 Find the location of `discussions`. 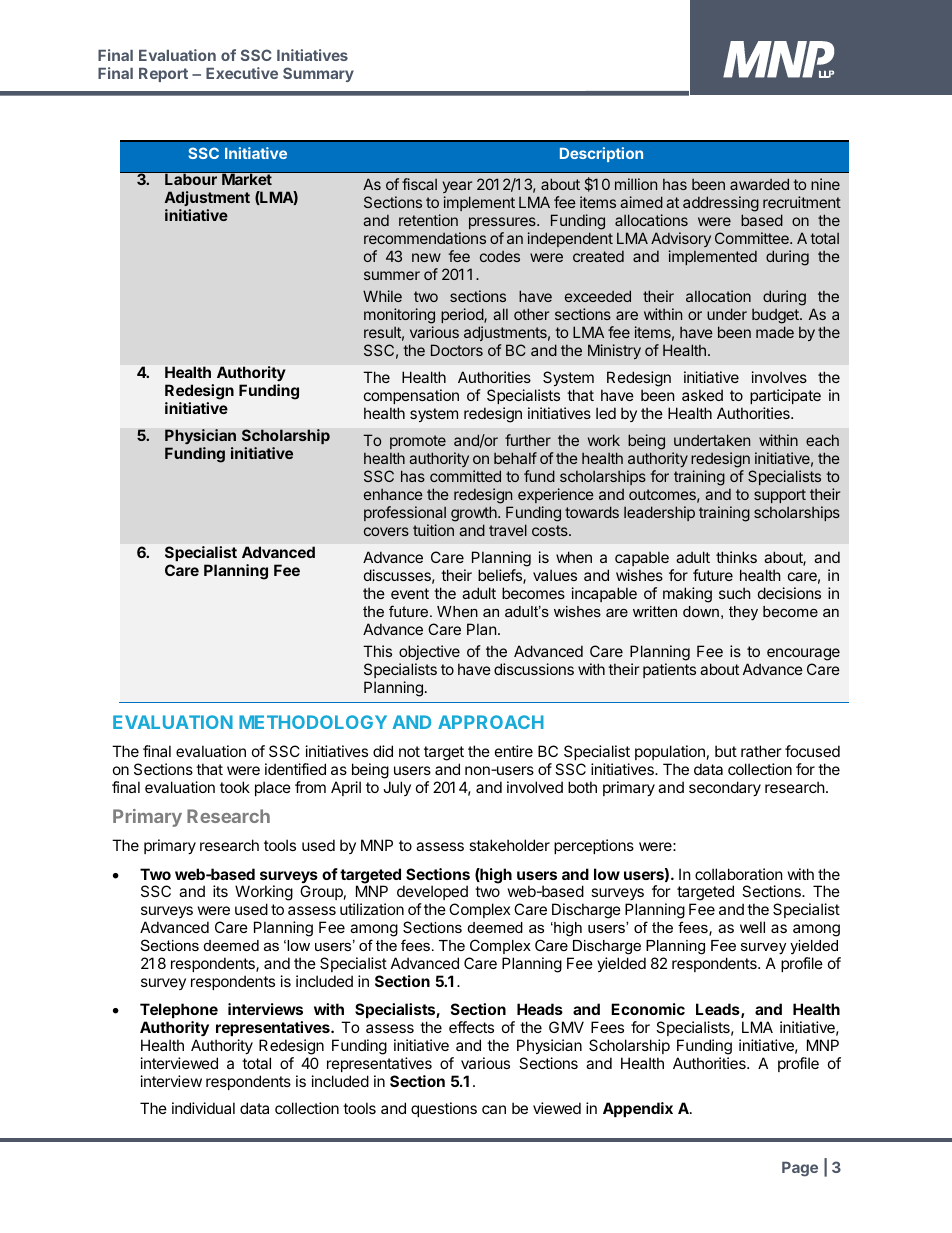

discussions is located at coordinates (534, 669).
